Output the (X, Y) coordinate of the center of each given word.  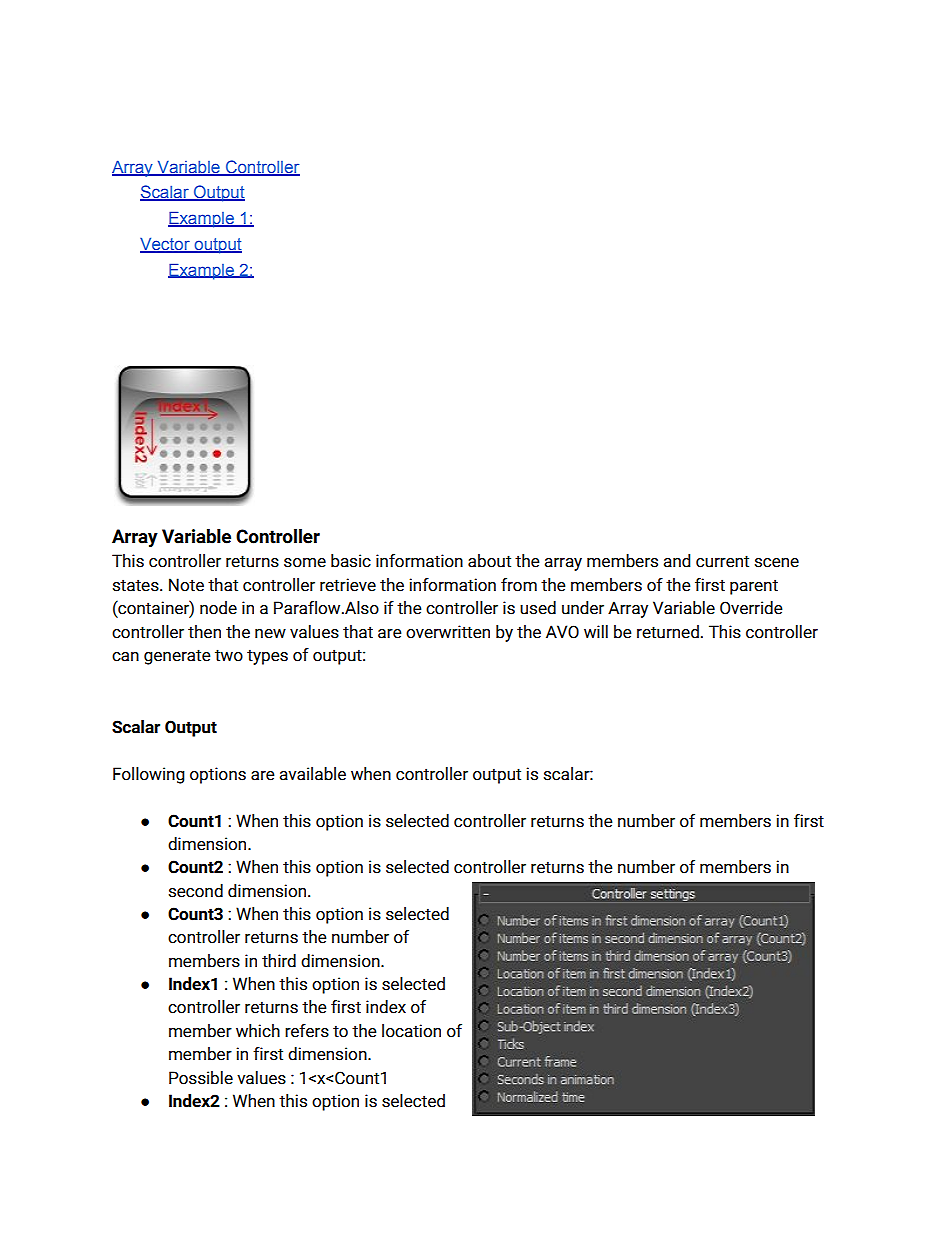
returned (668, 632)
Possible (201, 1078)
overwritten (448, 632)
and (677, 561)
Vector (166, 245)
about (489, 561)
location (411, 1031)
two (229, 655)
